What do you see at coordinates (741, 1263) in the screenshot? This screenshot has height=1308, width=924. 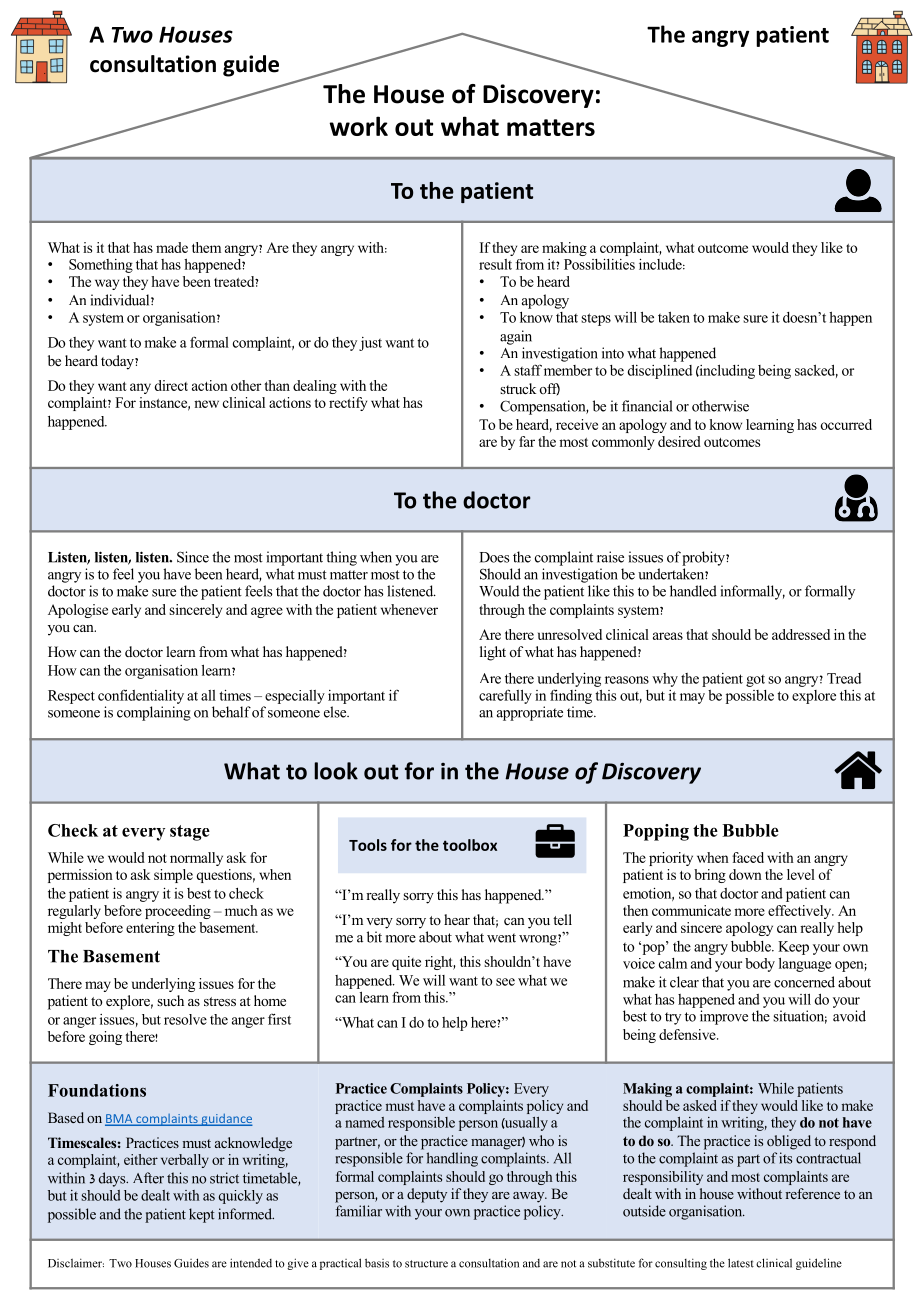 I see `latest` at bounding box center [741, 1263].
